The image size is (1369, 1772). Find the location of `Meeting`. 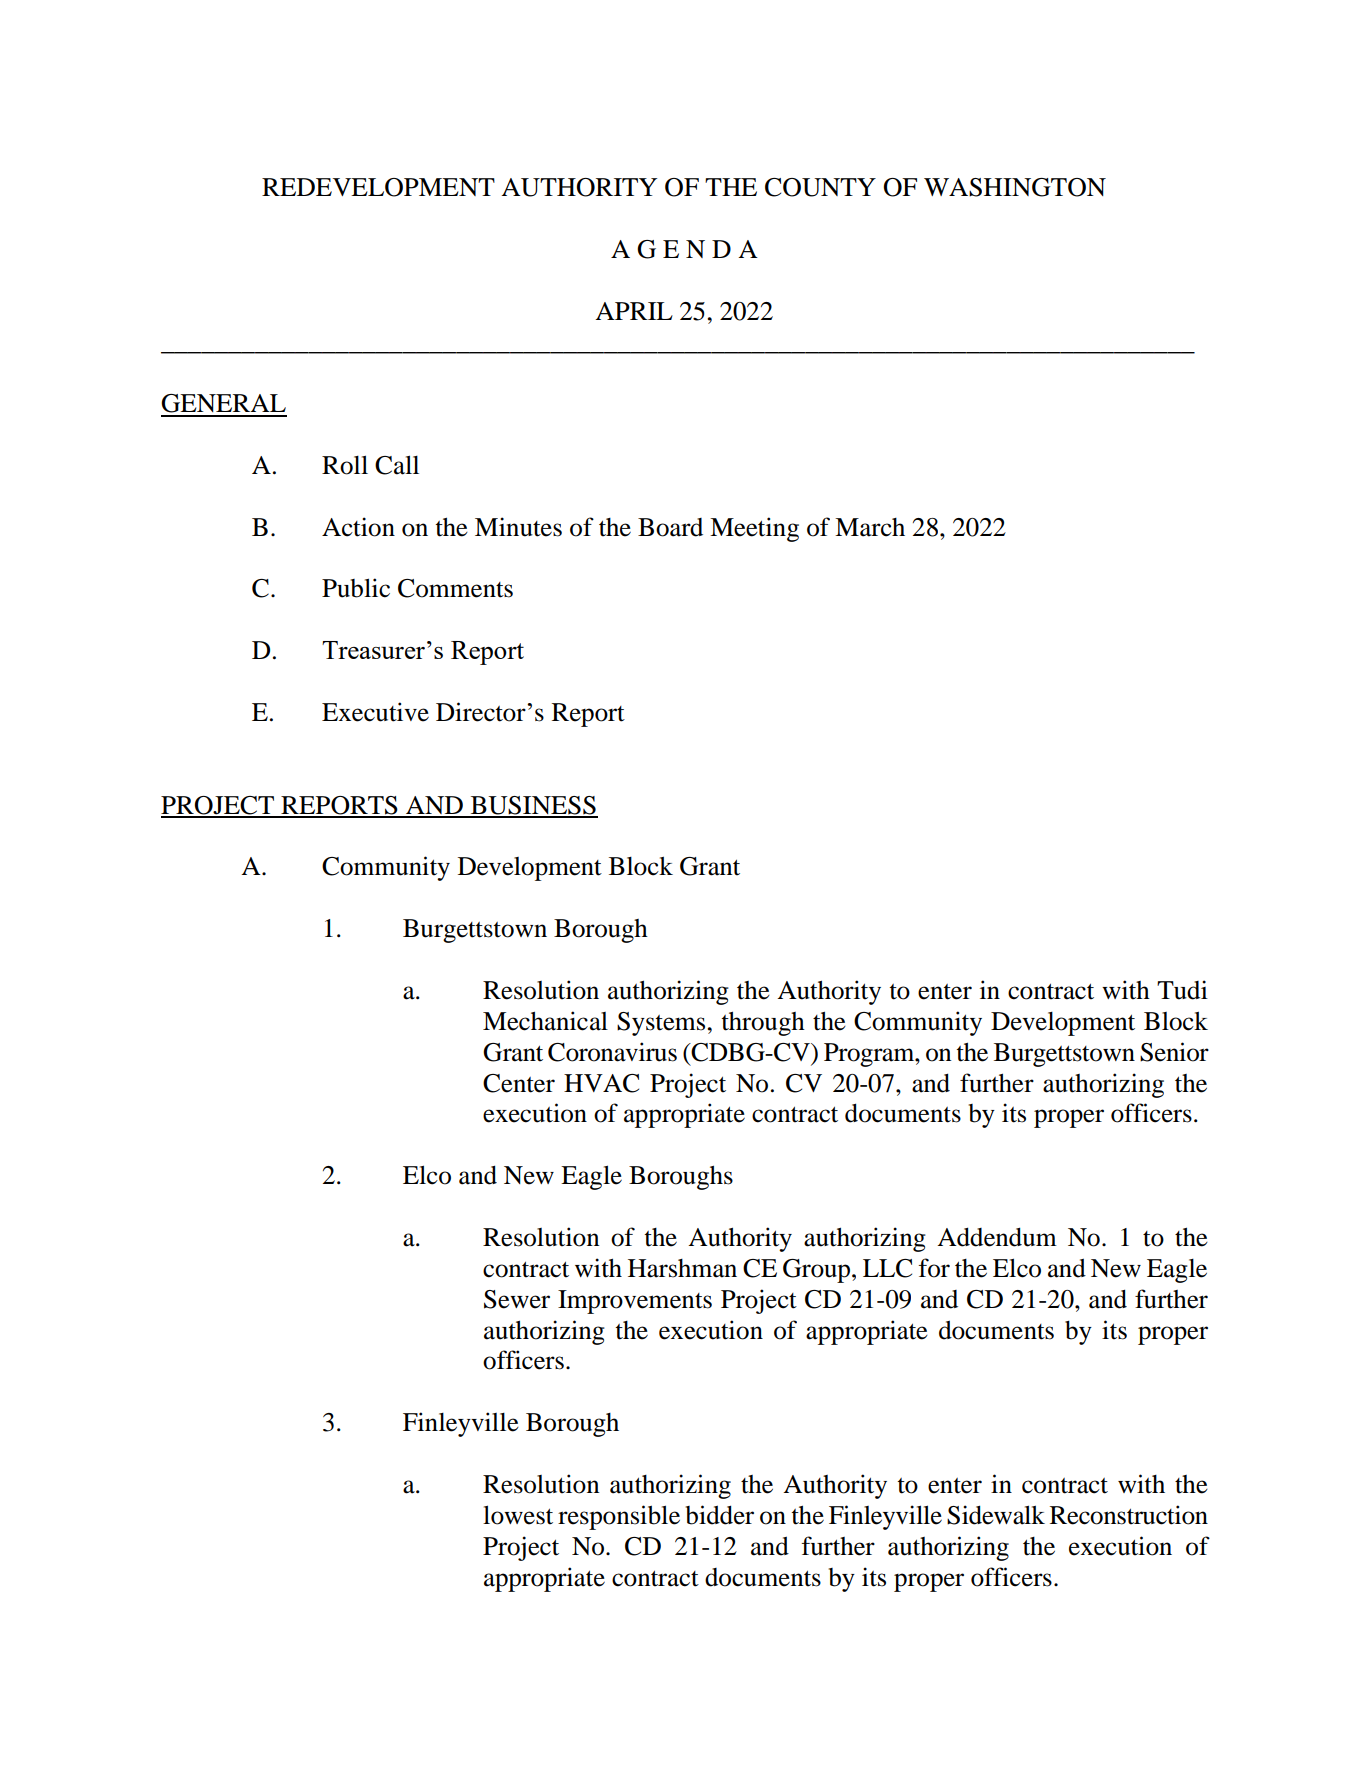

Meeting is located at coordinates (754, 529).
